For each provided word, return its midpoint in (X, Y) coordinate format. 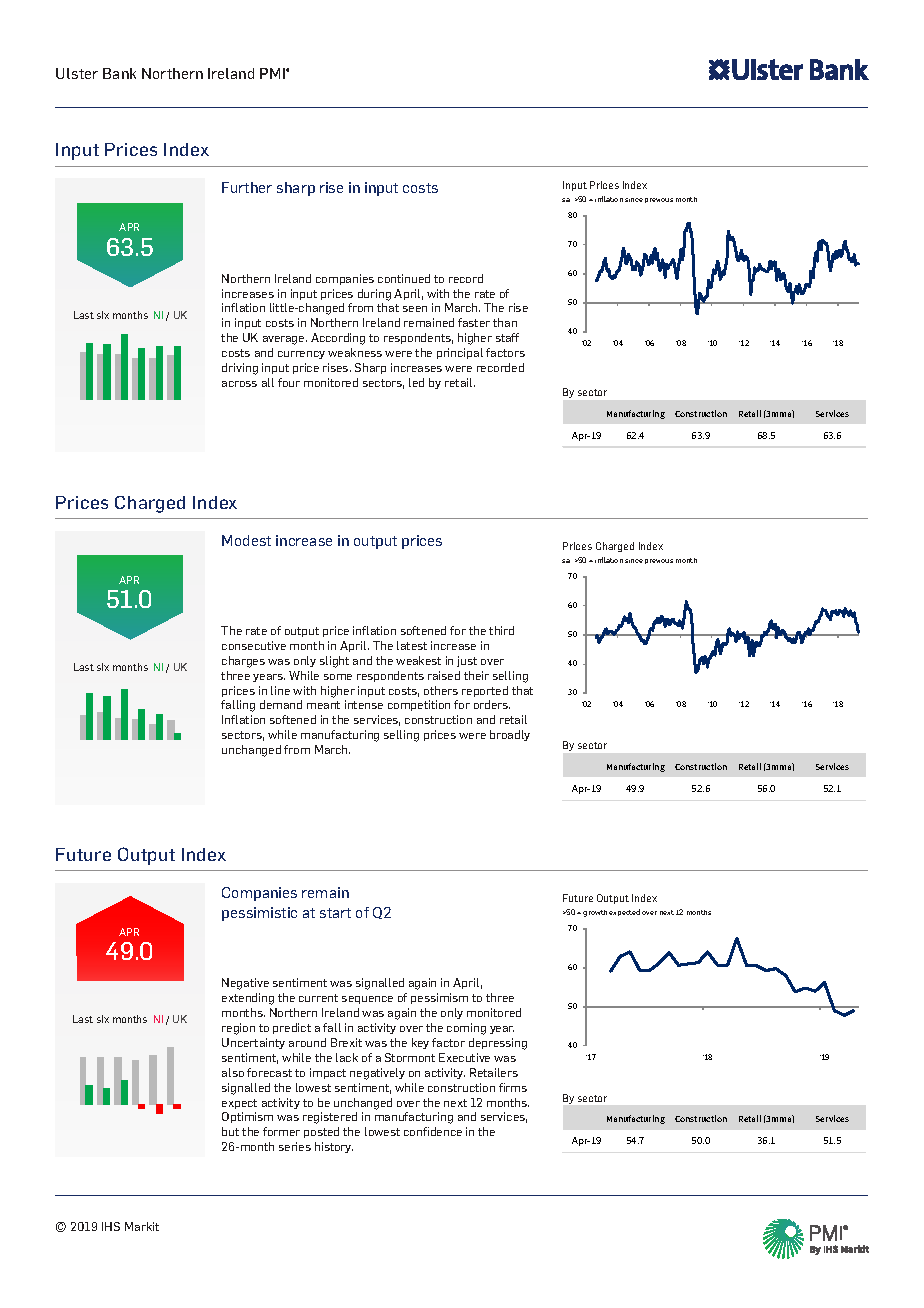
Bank (119, 73)
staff (507, 337)
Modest (246, 540)
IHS (111, 1226)
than (505, 322)
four (289, 382)
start (335, 913)
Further (247, 187)
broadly (510, 735)
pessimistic (259, 914)
